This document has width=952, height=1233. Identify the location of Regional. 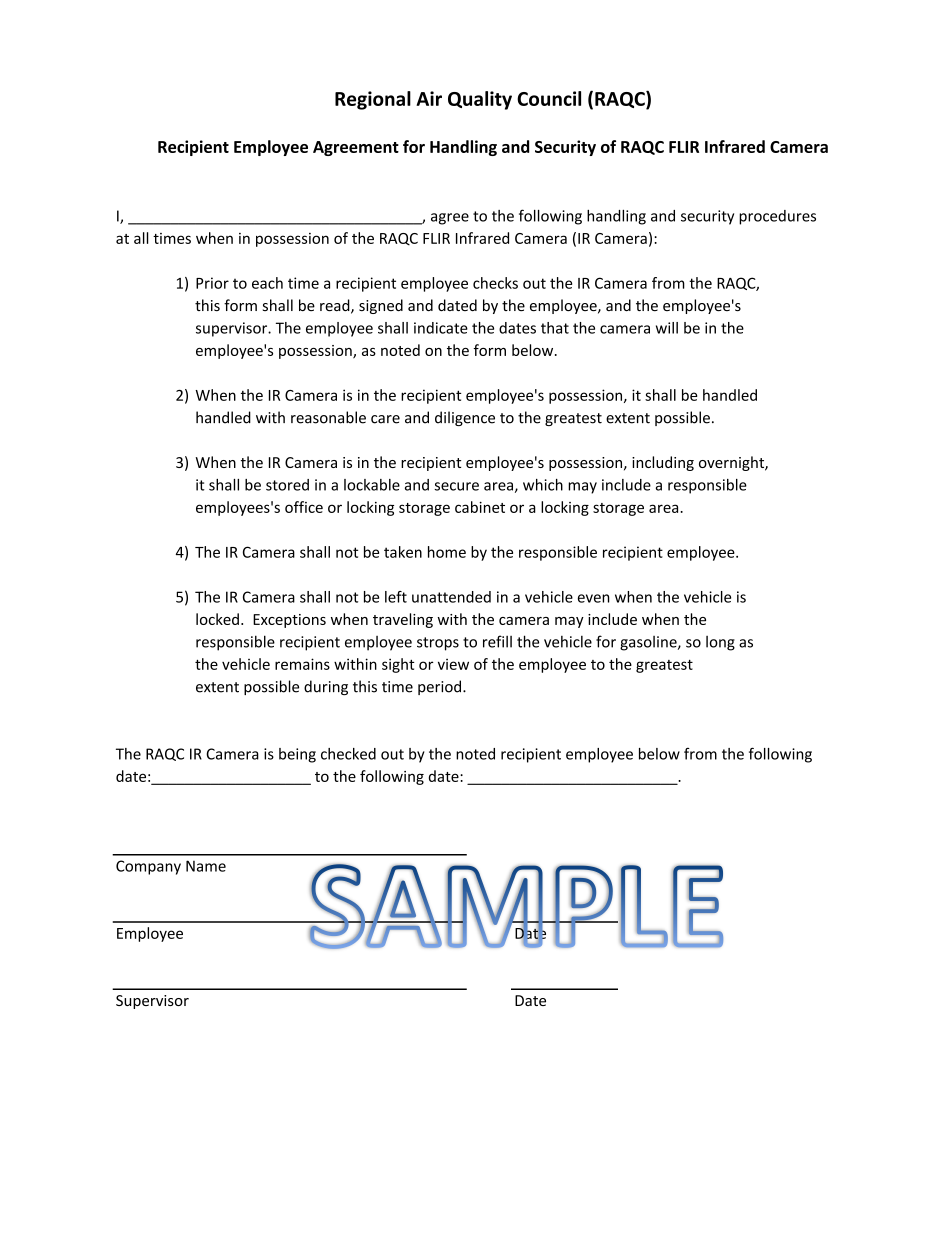
(373, 100).
